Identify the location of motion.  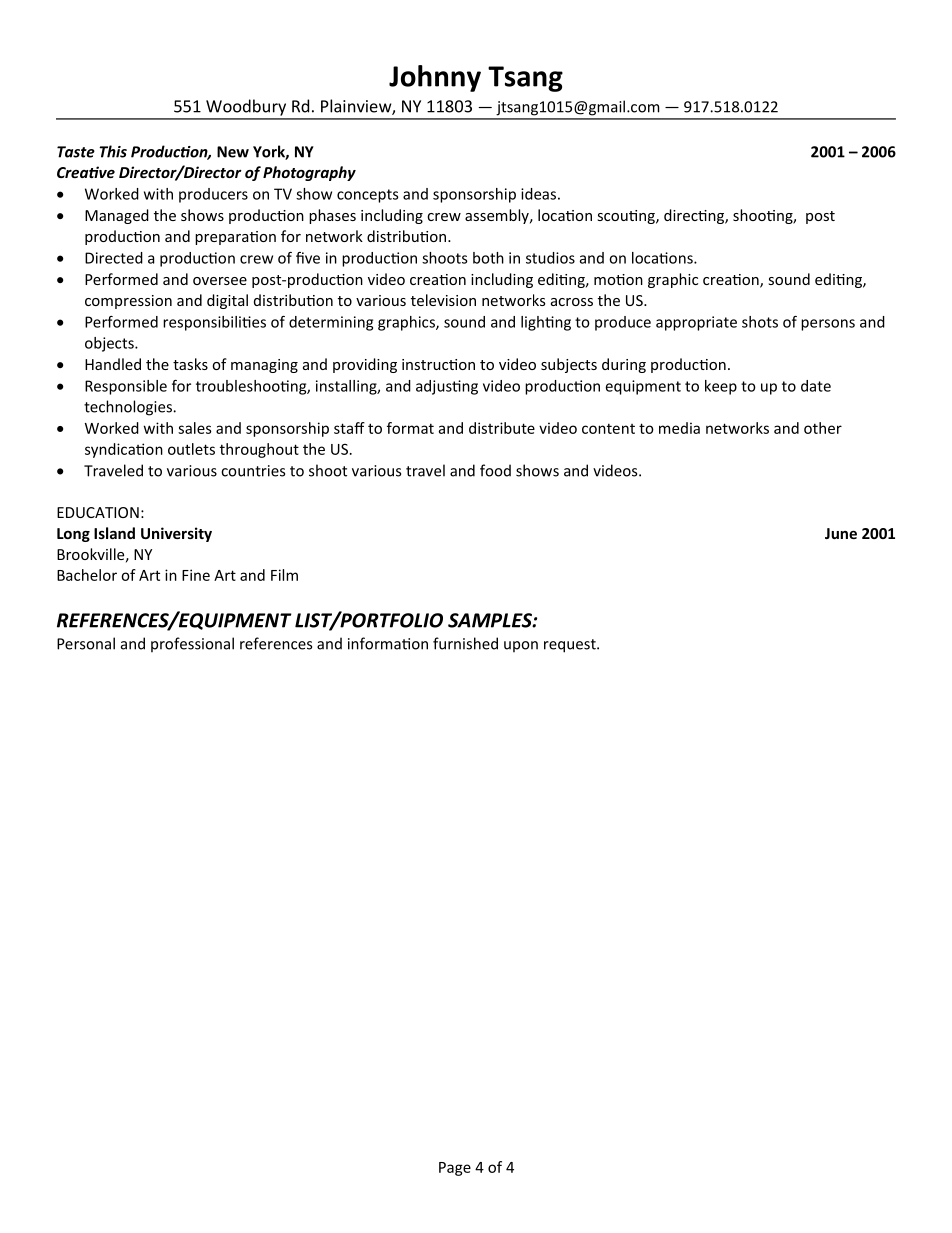
(618, 279).
